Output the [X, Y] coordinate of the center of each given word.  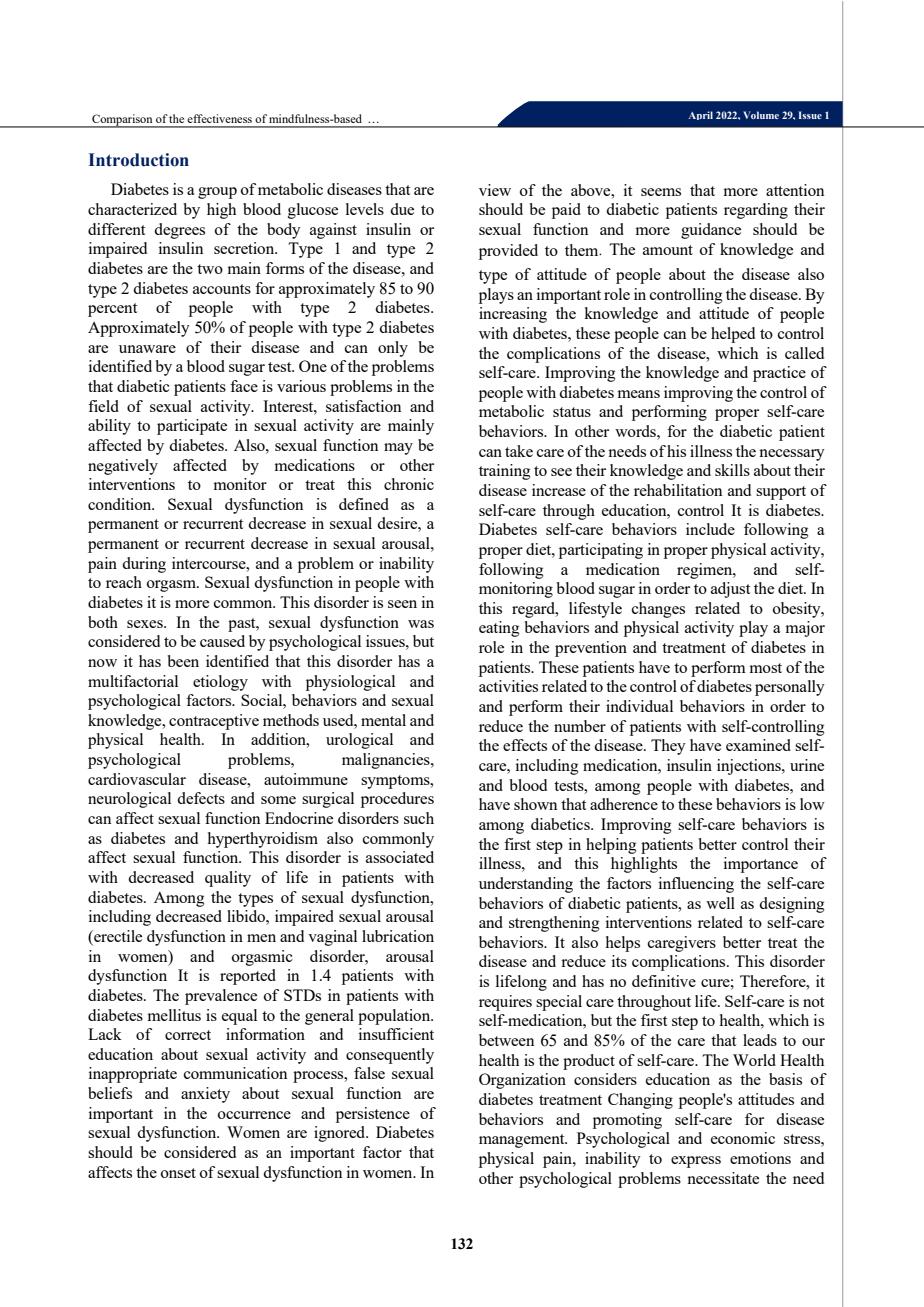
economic [743, 1138]
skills [732, 470]
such [419, 818]
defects [201, 798]
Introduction [139, 160]
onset [178, 1173]
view [495, 190]
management [523, 1141]
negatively [123, 467]
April [700, 115]
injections [750, 767]
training [504, 472]
